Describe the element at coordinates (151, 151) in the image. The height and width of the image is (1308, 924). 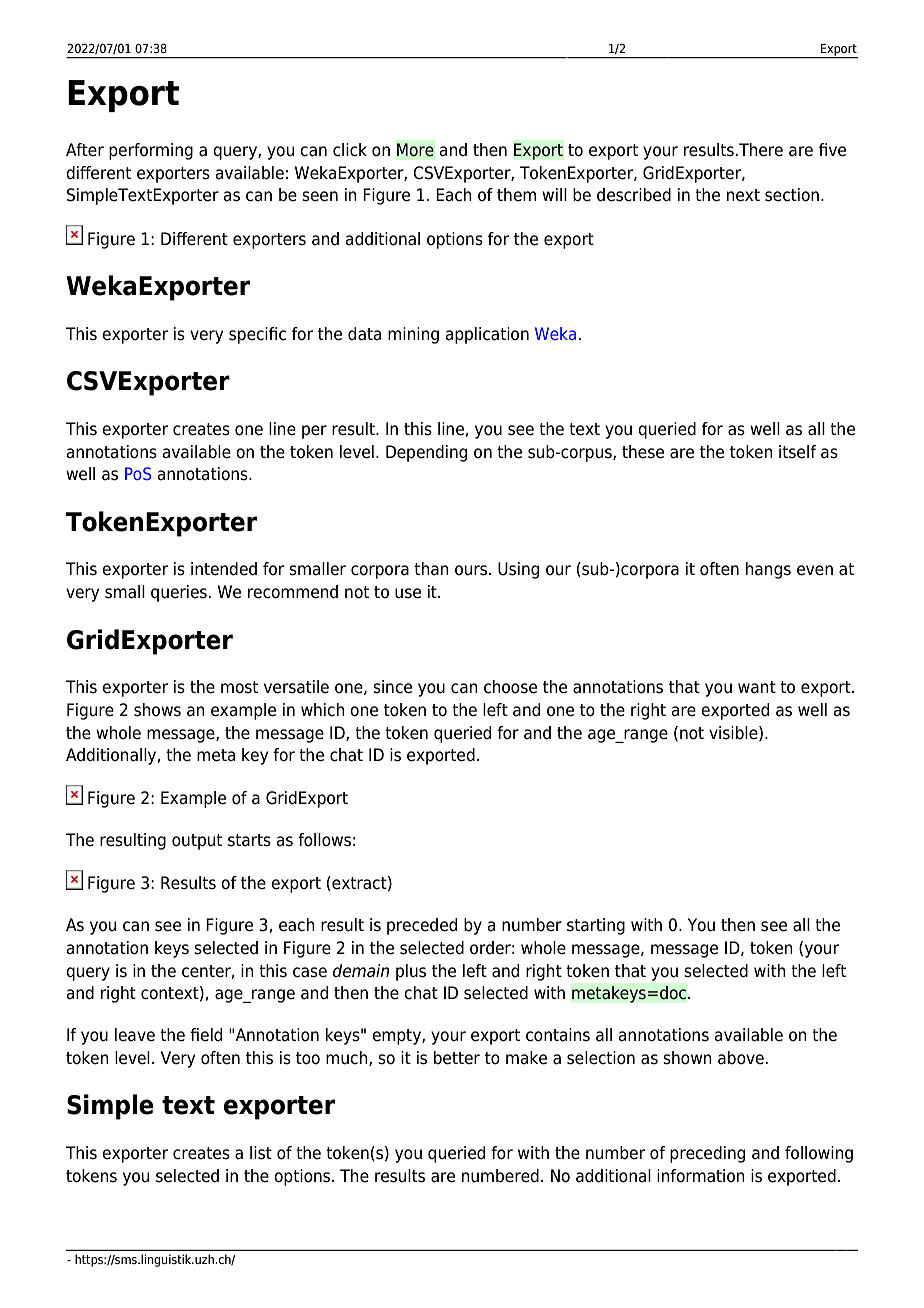
I see `performing` at that location.
